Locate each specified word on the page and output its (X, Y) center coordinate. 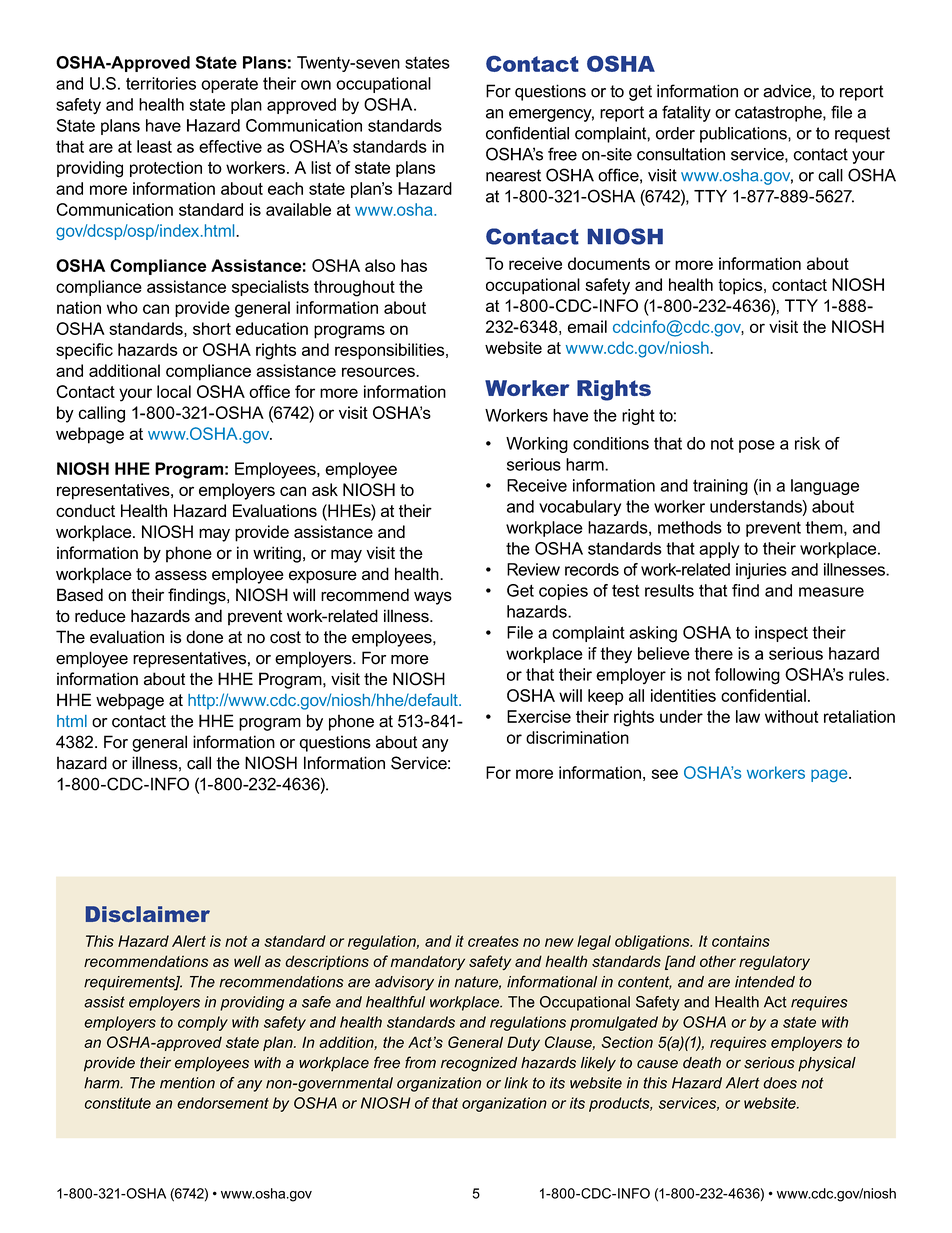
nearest (513, 175)
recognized (479, 1064)
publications (744, 135)
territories (161, 83)
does (780, 1083)
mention (187, 1083)
